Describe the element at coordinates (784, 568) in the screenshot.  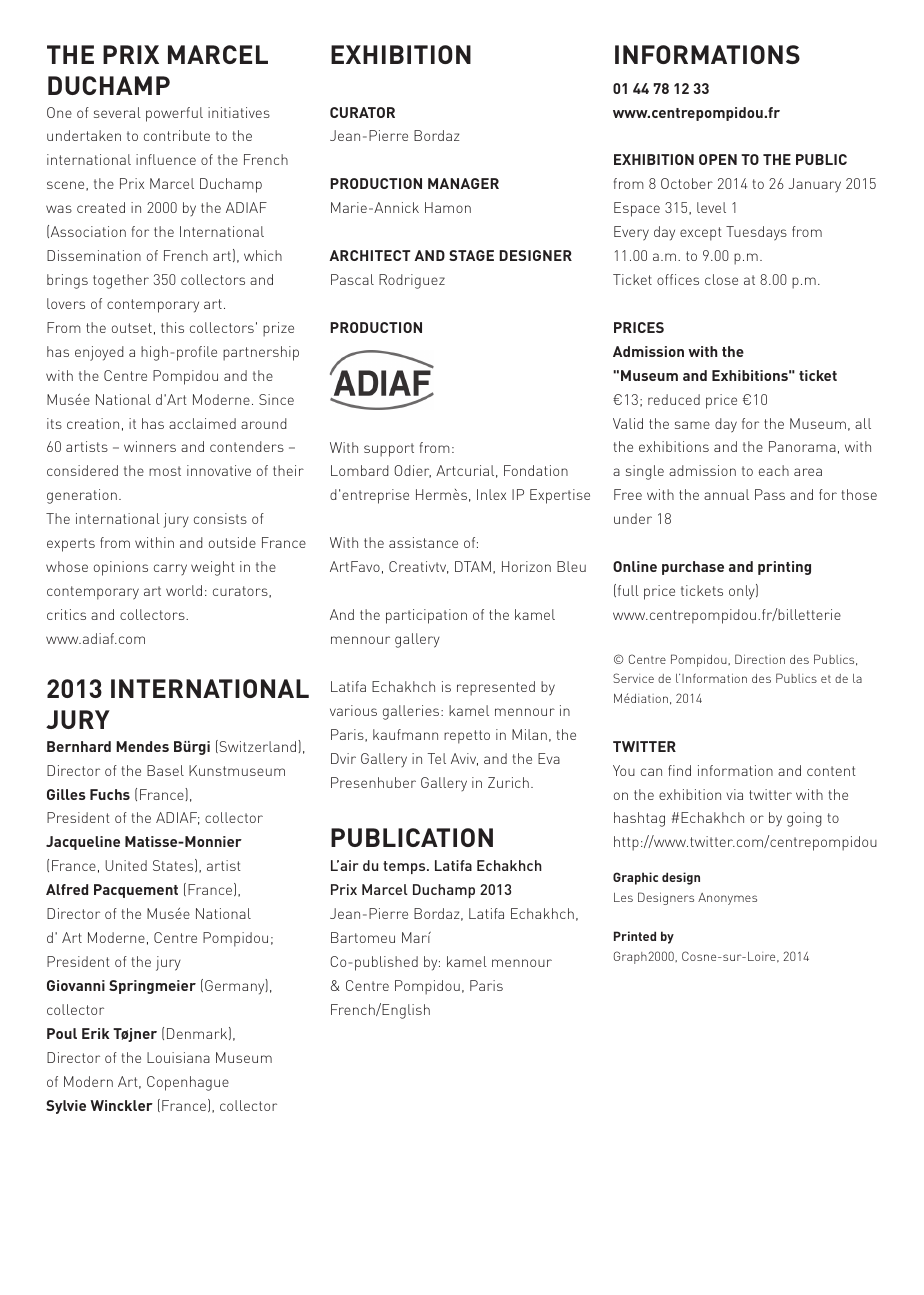
I see `printing` at that location.
